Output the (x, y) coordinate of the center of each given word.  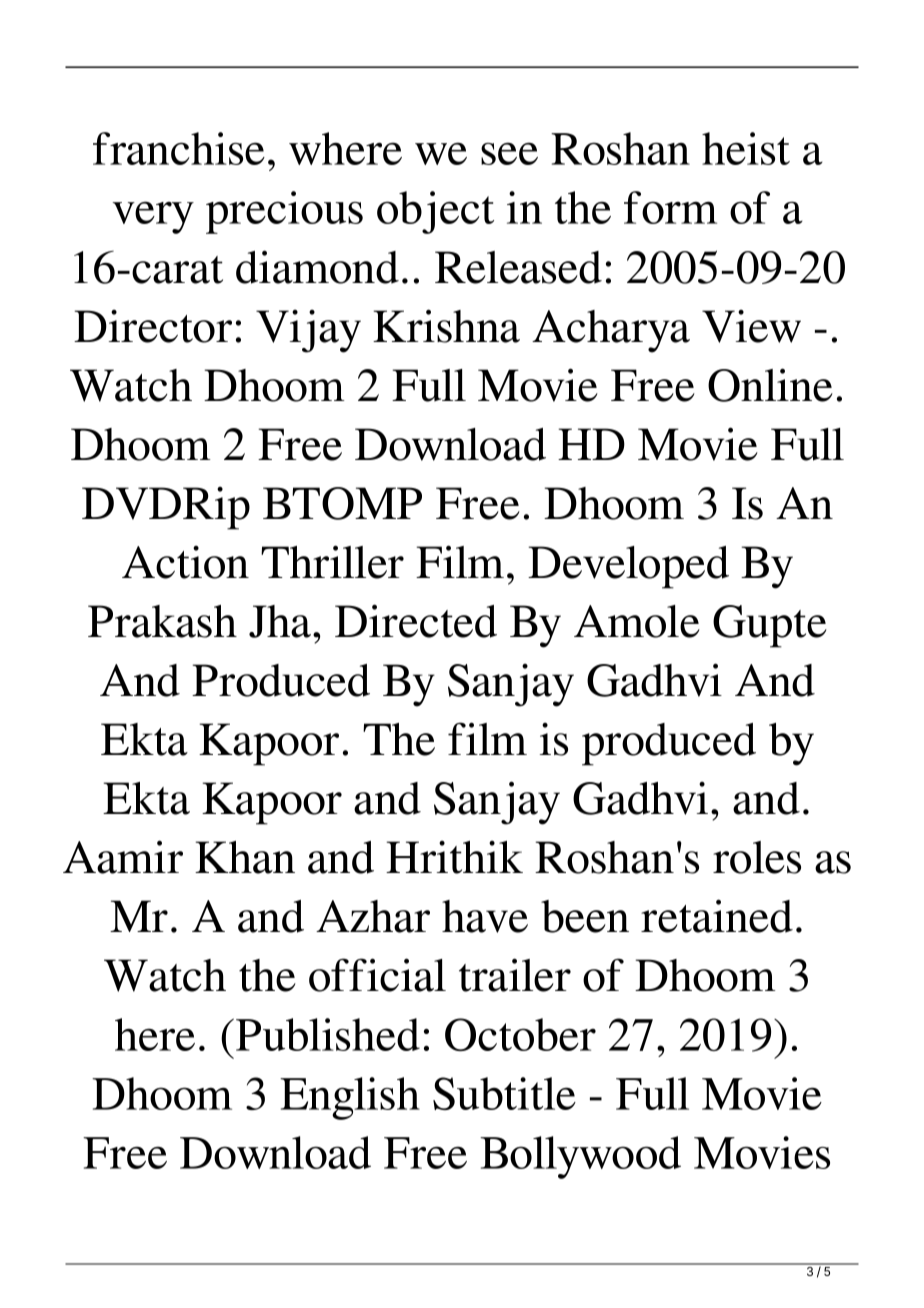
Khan (245, 857)
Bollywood (580, 1157)
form (670, 207)
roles (757, 857)
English (350, 1098)
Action (185, 562)
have (485, 916)
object (435, 212)
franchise (179, 148)
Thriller (332, 562)
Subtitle (504, 1093)
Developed (628, 567)
